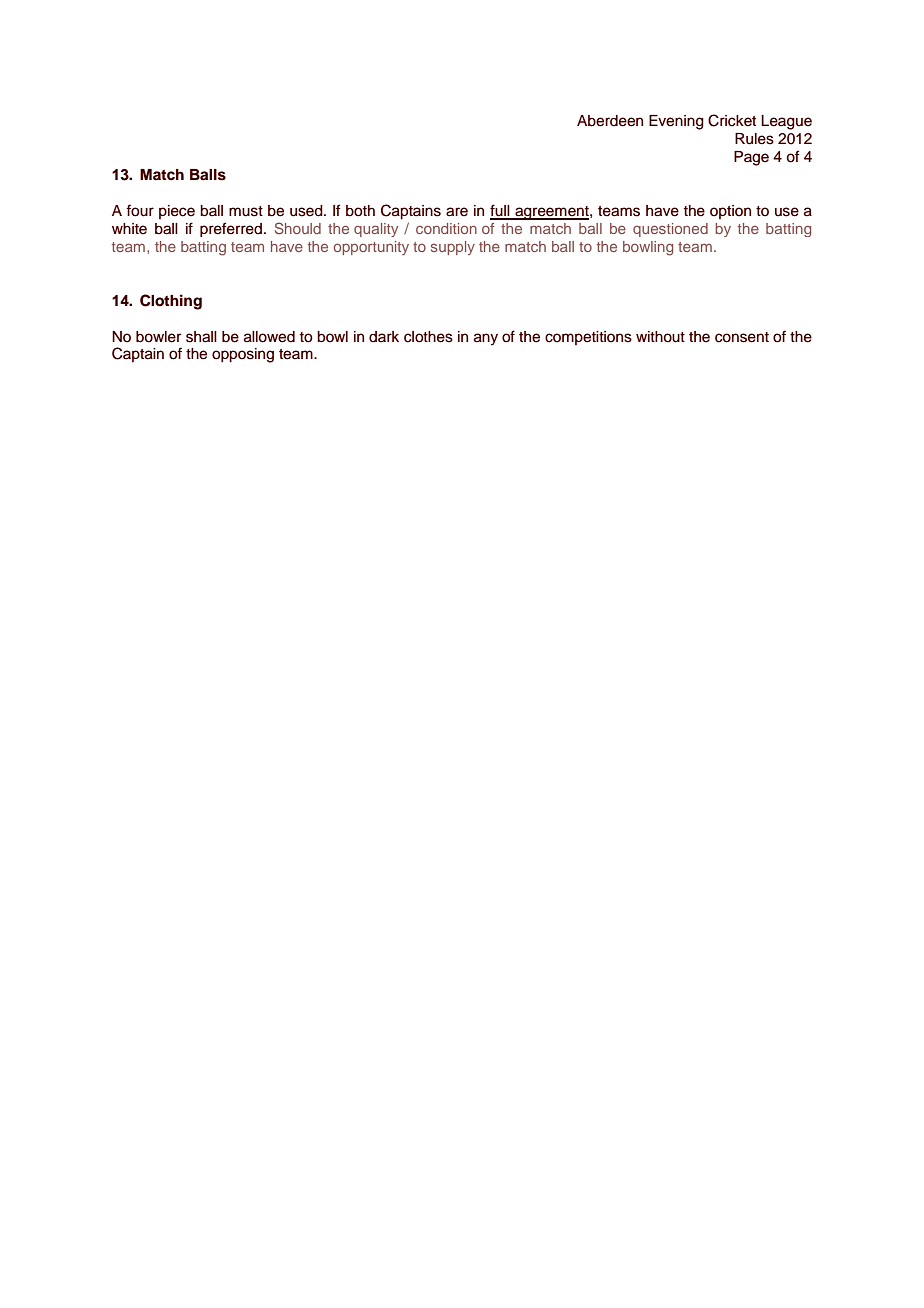 This document has width=924, height=1308. I want to click on Clothing, so click(171, 302).
